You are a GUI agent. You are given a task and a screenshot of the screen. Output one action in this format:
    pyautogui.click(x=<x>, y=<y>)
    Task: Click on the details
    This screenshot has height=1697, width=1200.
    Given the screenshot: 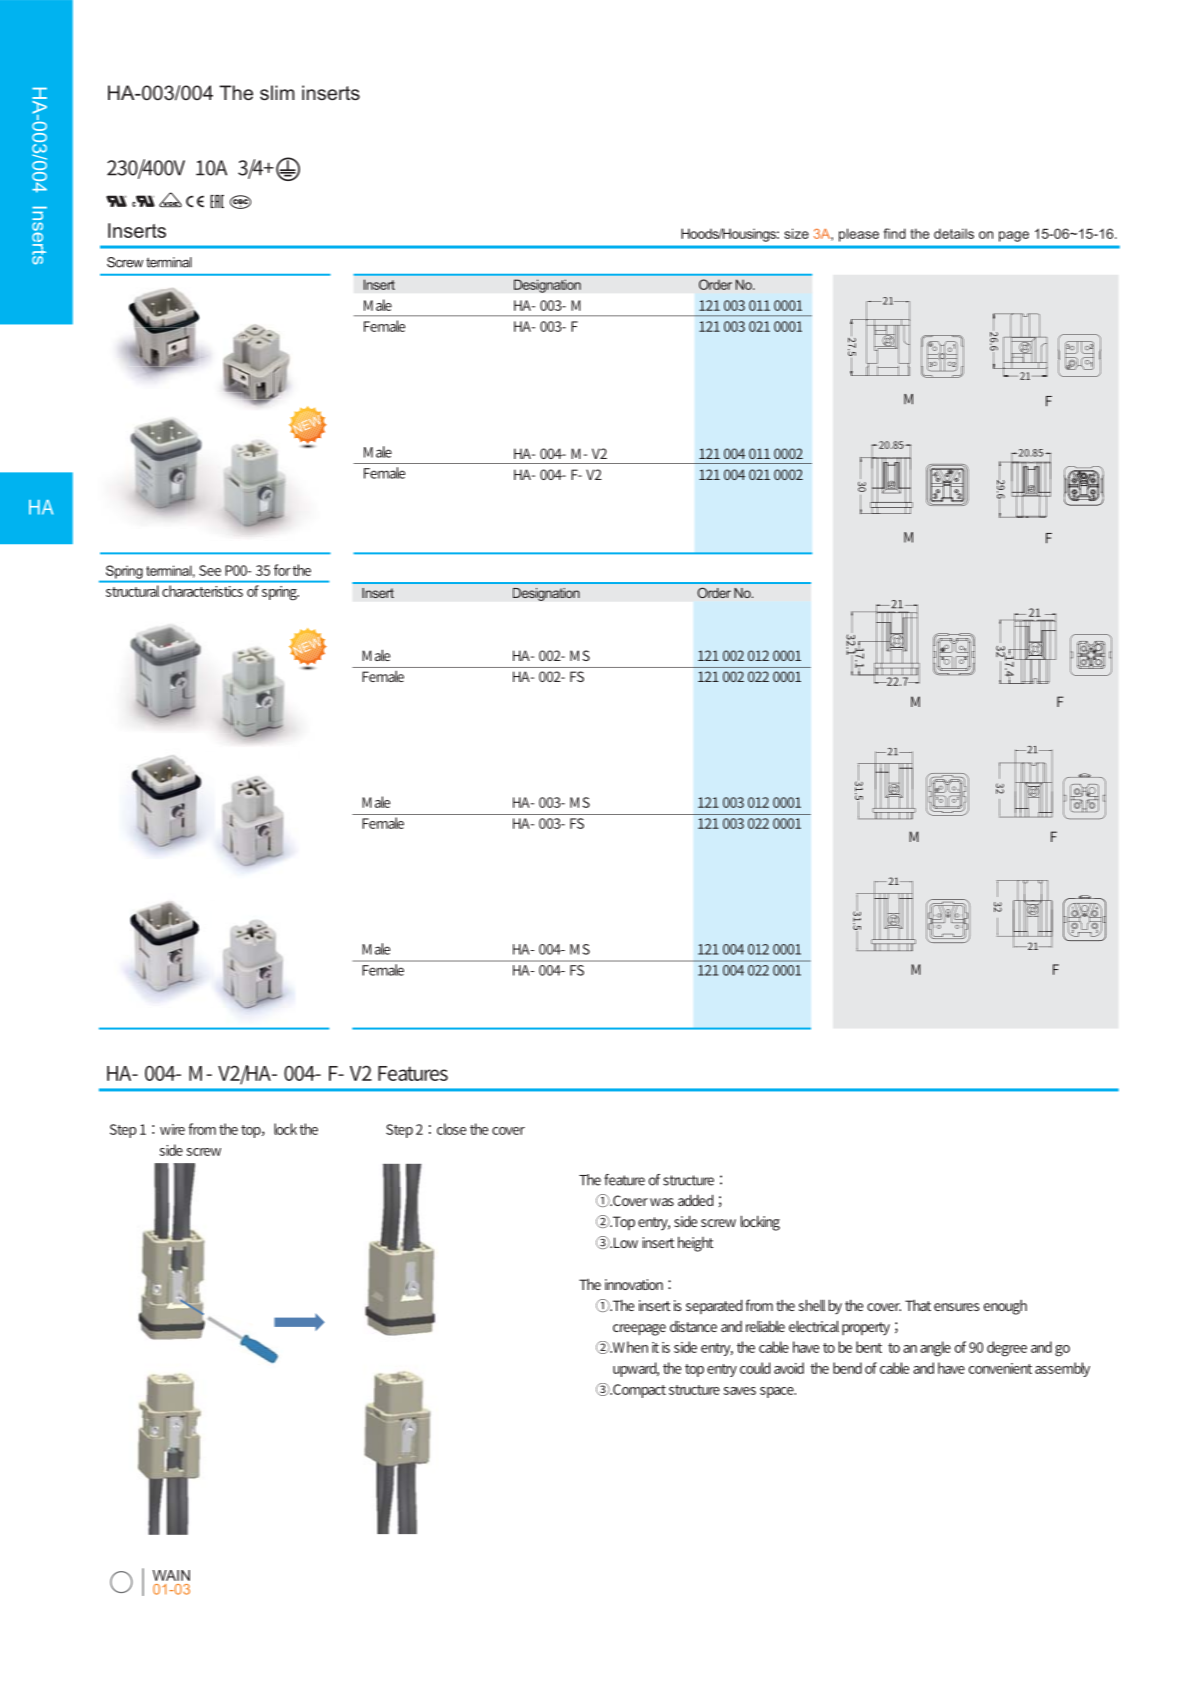 What is the action you would take?
    pyautogui.click(x=954, y=233)
